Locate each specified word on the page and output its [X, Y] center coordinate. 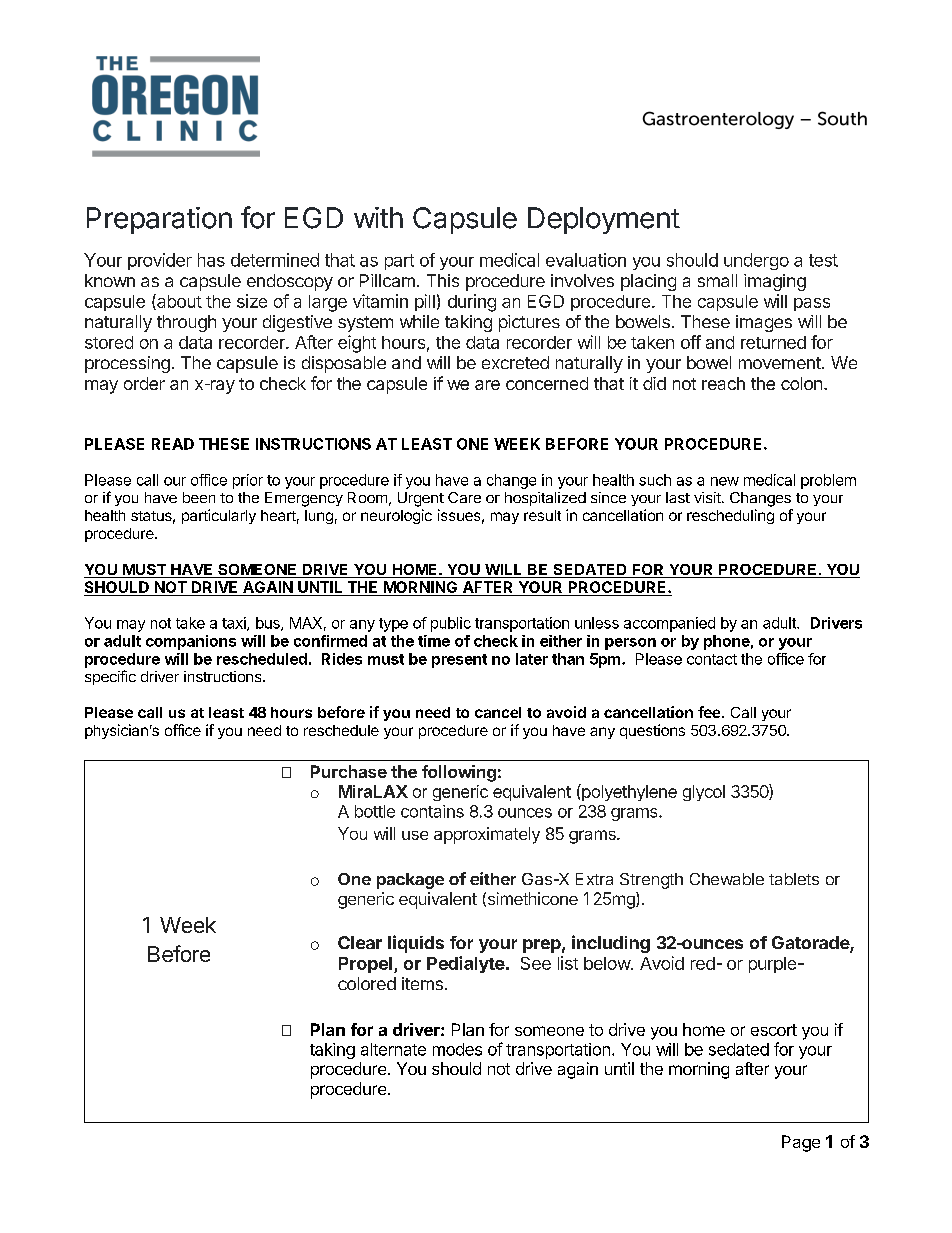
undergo [756, 261]
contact [712, 659]
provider [160, 261]
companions [191, 642]
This [443, 280]
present [459, 661]
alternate [393, 1049]
